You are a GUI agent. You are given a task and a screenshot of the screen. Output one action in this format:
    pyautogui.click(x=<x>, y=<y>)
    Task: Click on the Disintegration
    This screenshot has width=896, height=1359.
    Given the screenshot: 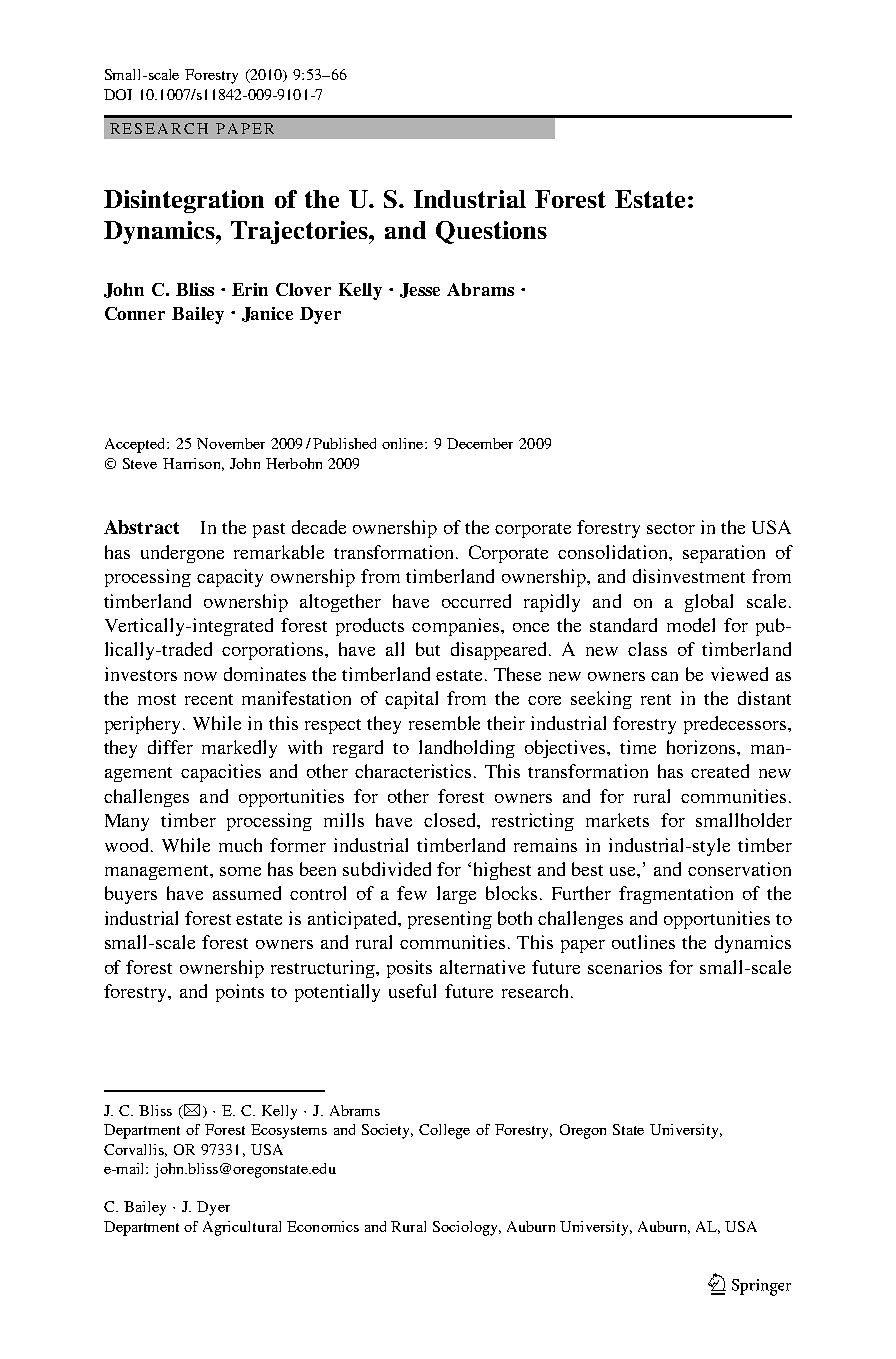 What is the action you would take?
    pyautogui.click(x=184, y=201)
